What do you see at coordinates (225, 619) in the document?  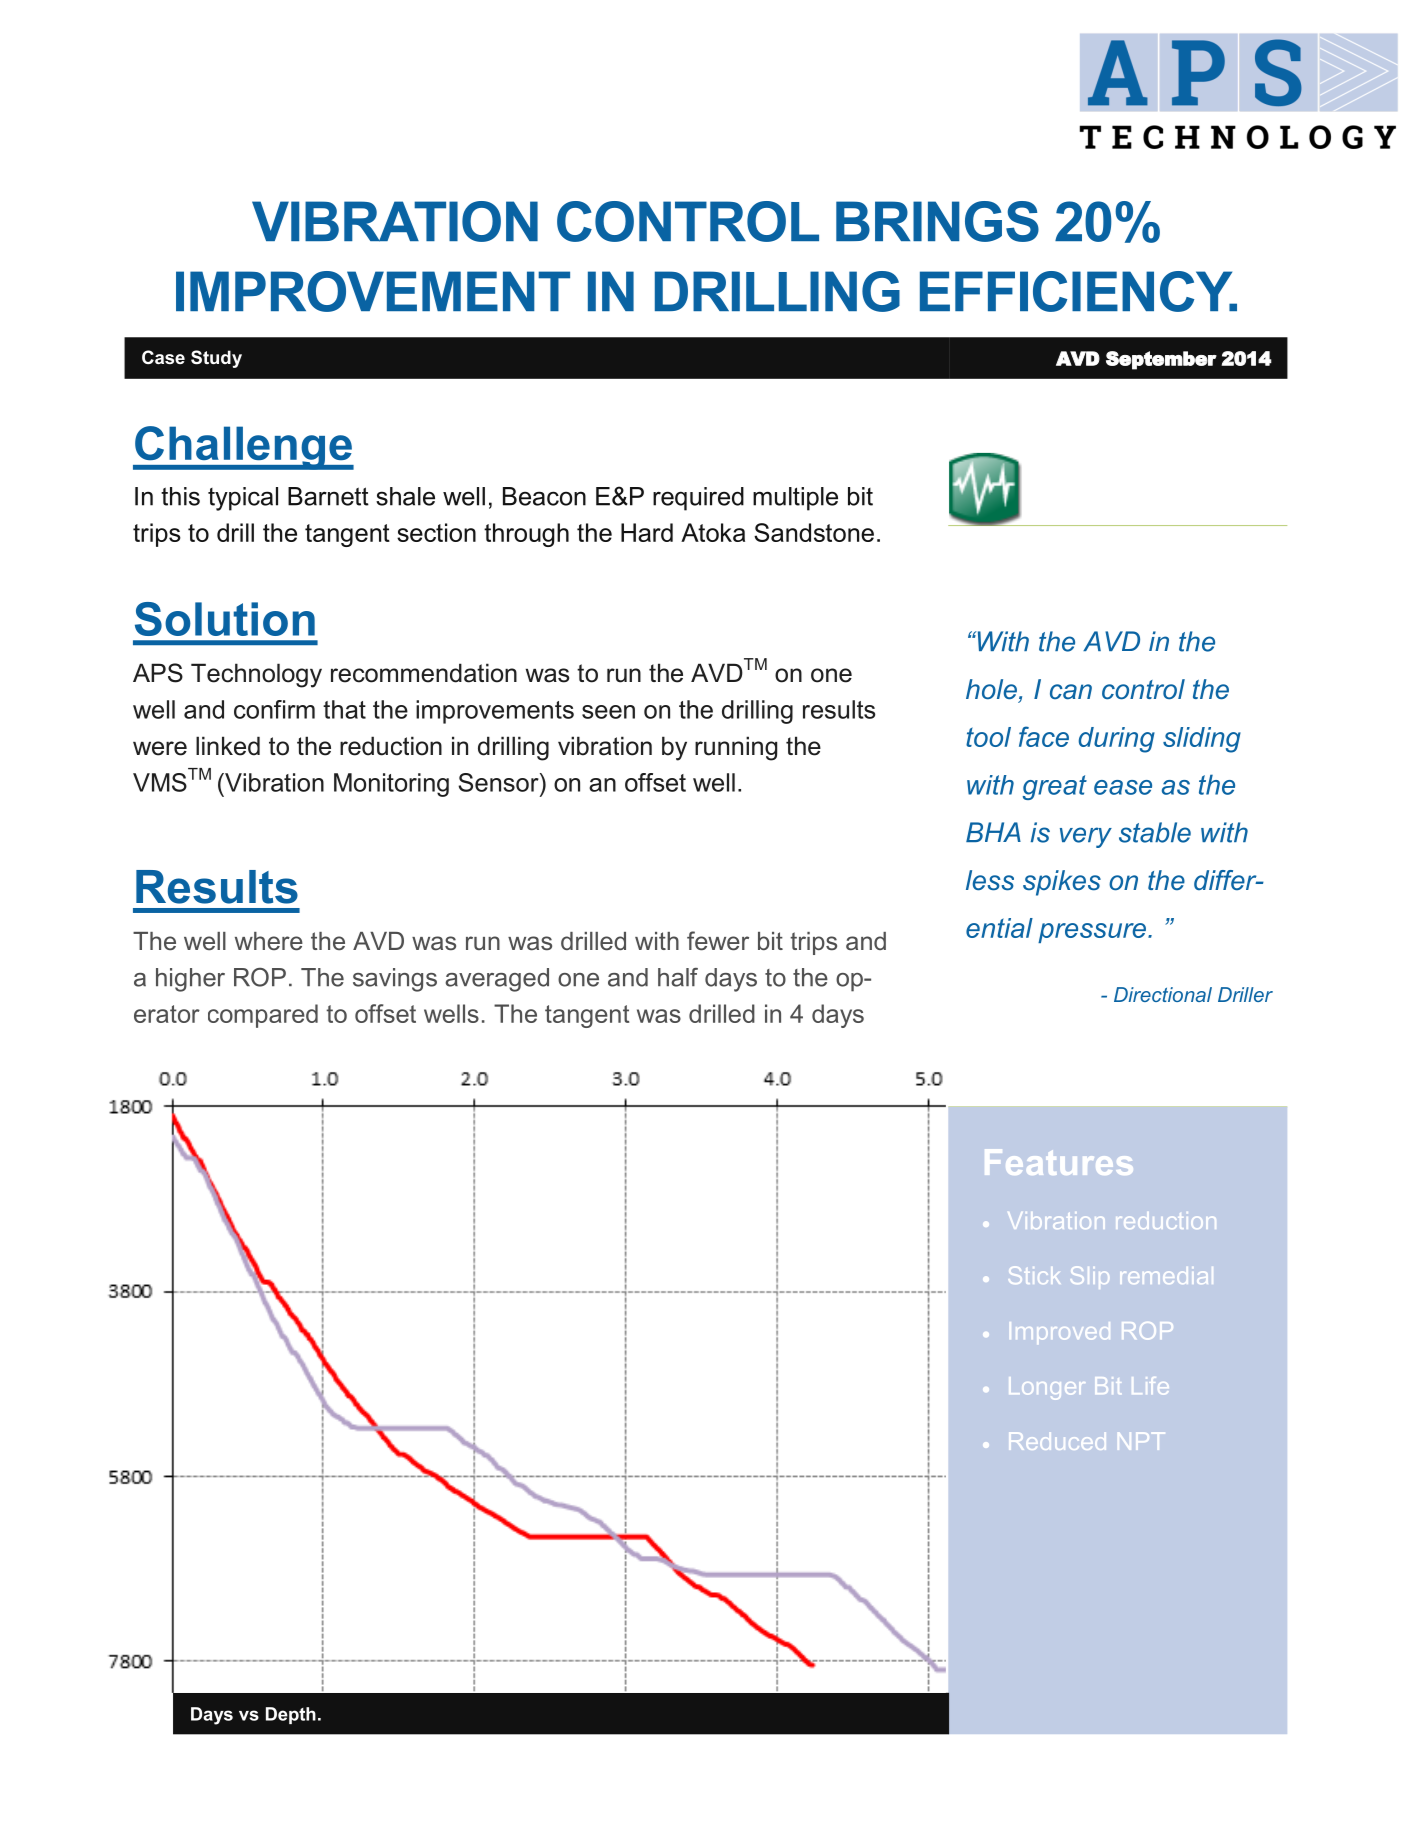 I see `Solution` at bounding box center [225, 619].
